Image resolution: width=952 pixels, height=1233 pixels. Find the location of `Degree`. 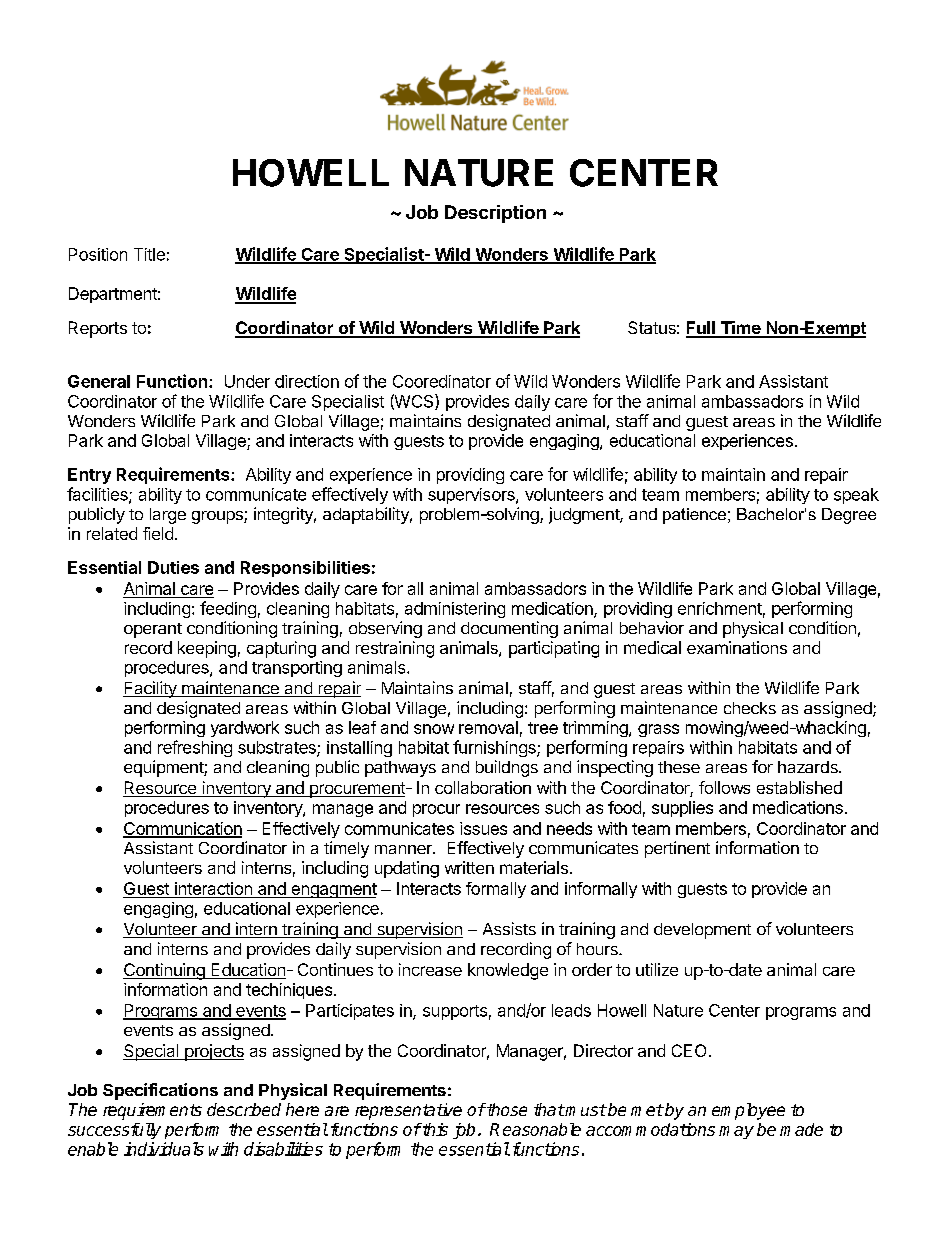

Degree is located at coordinates (849, 516).
